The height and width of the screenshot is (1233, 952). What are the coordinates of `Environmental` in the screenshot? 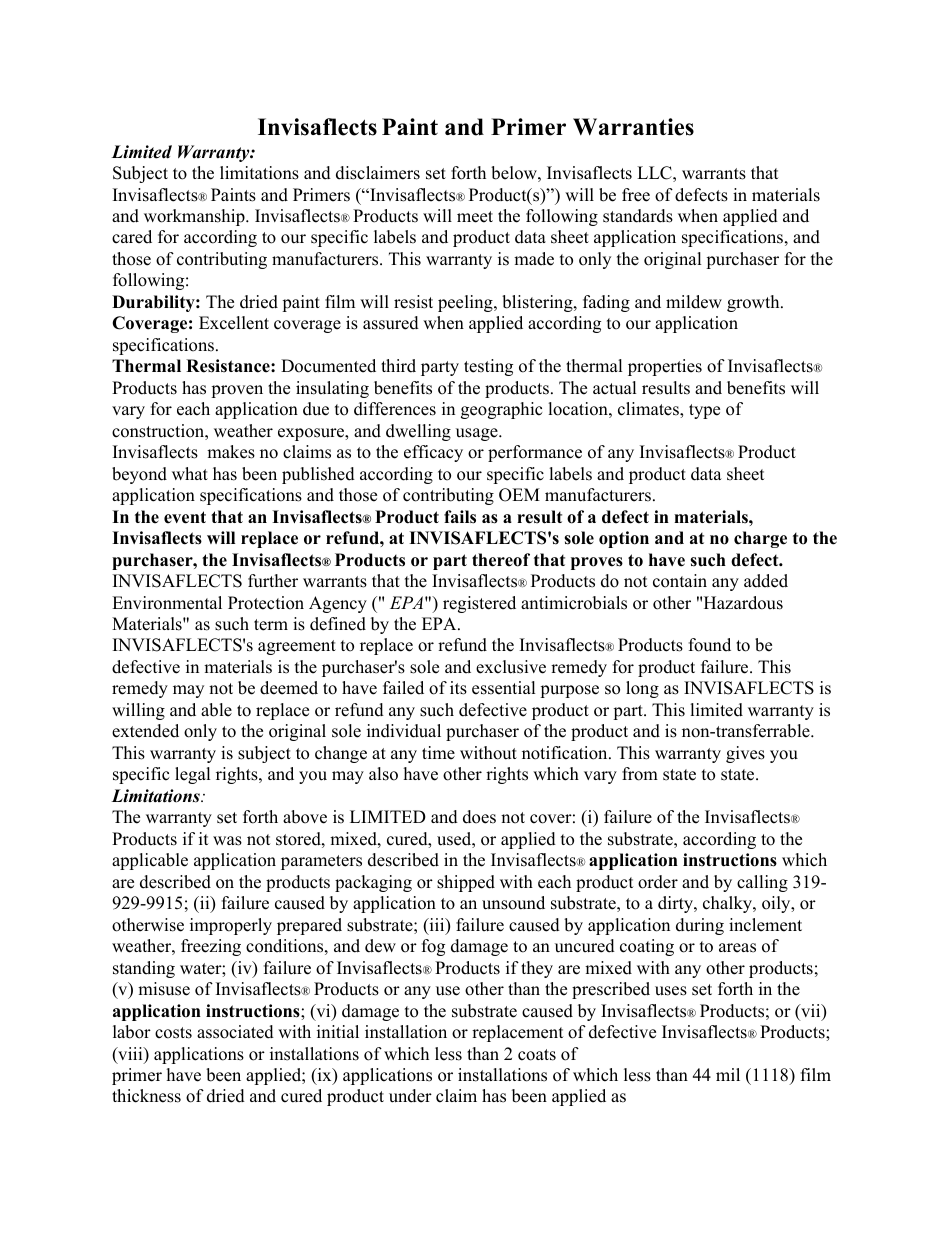 It's located at (167, 603).
